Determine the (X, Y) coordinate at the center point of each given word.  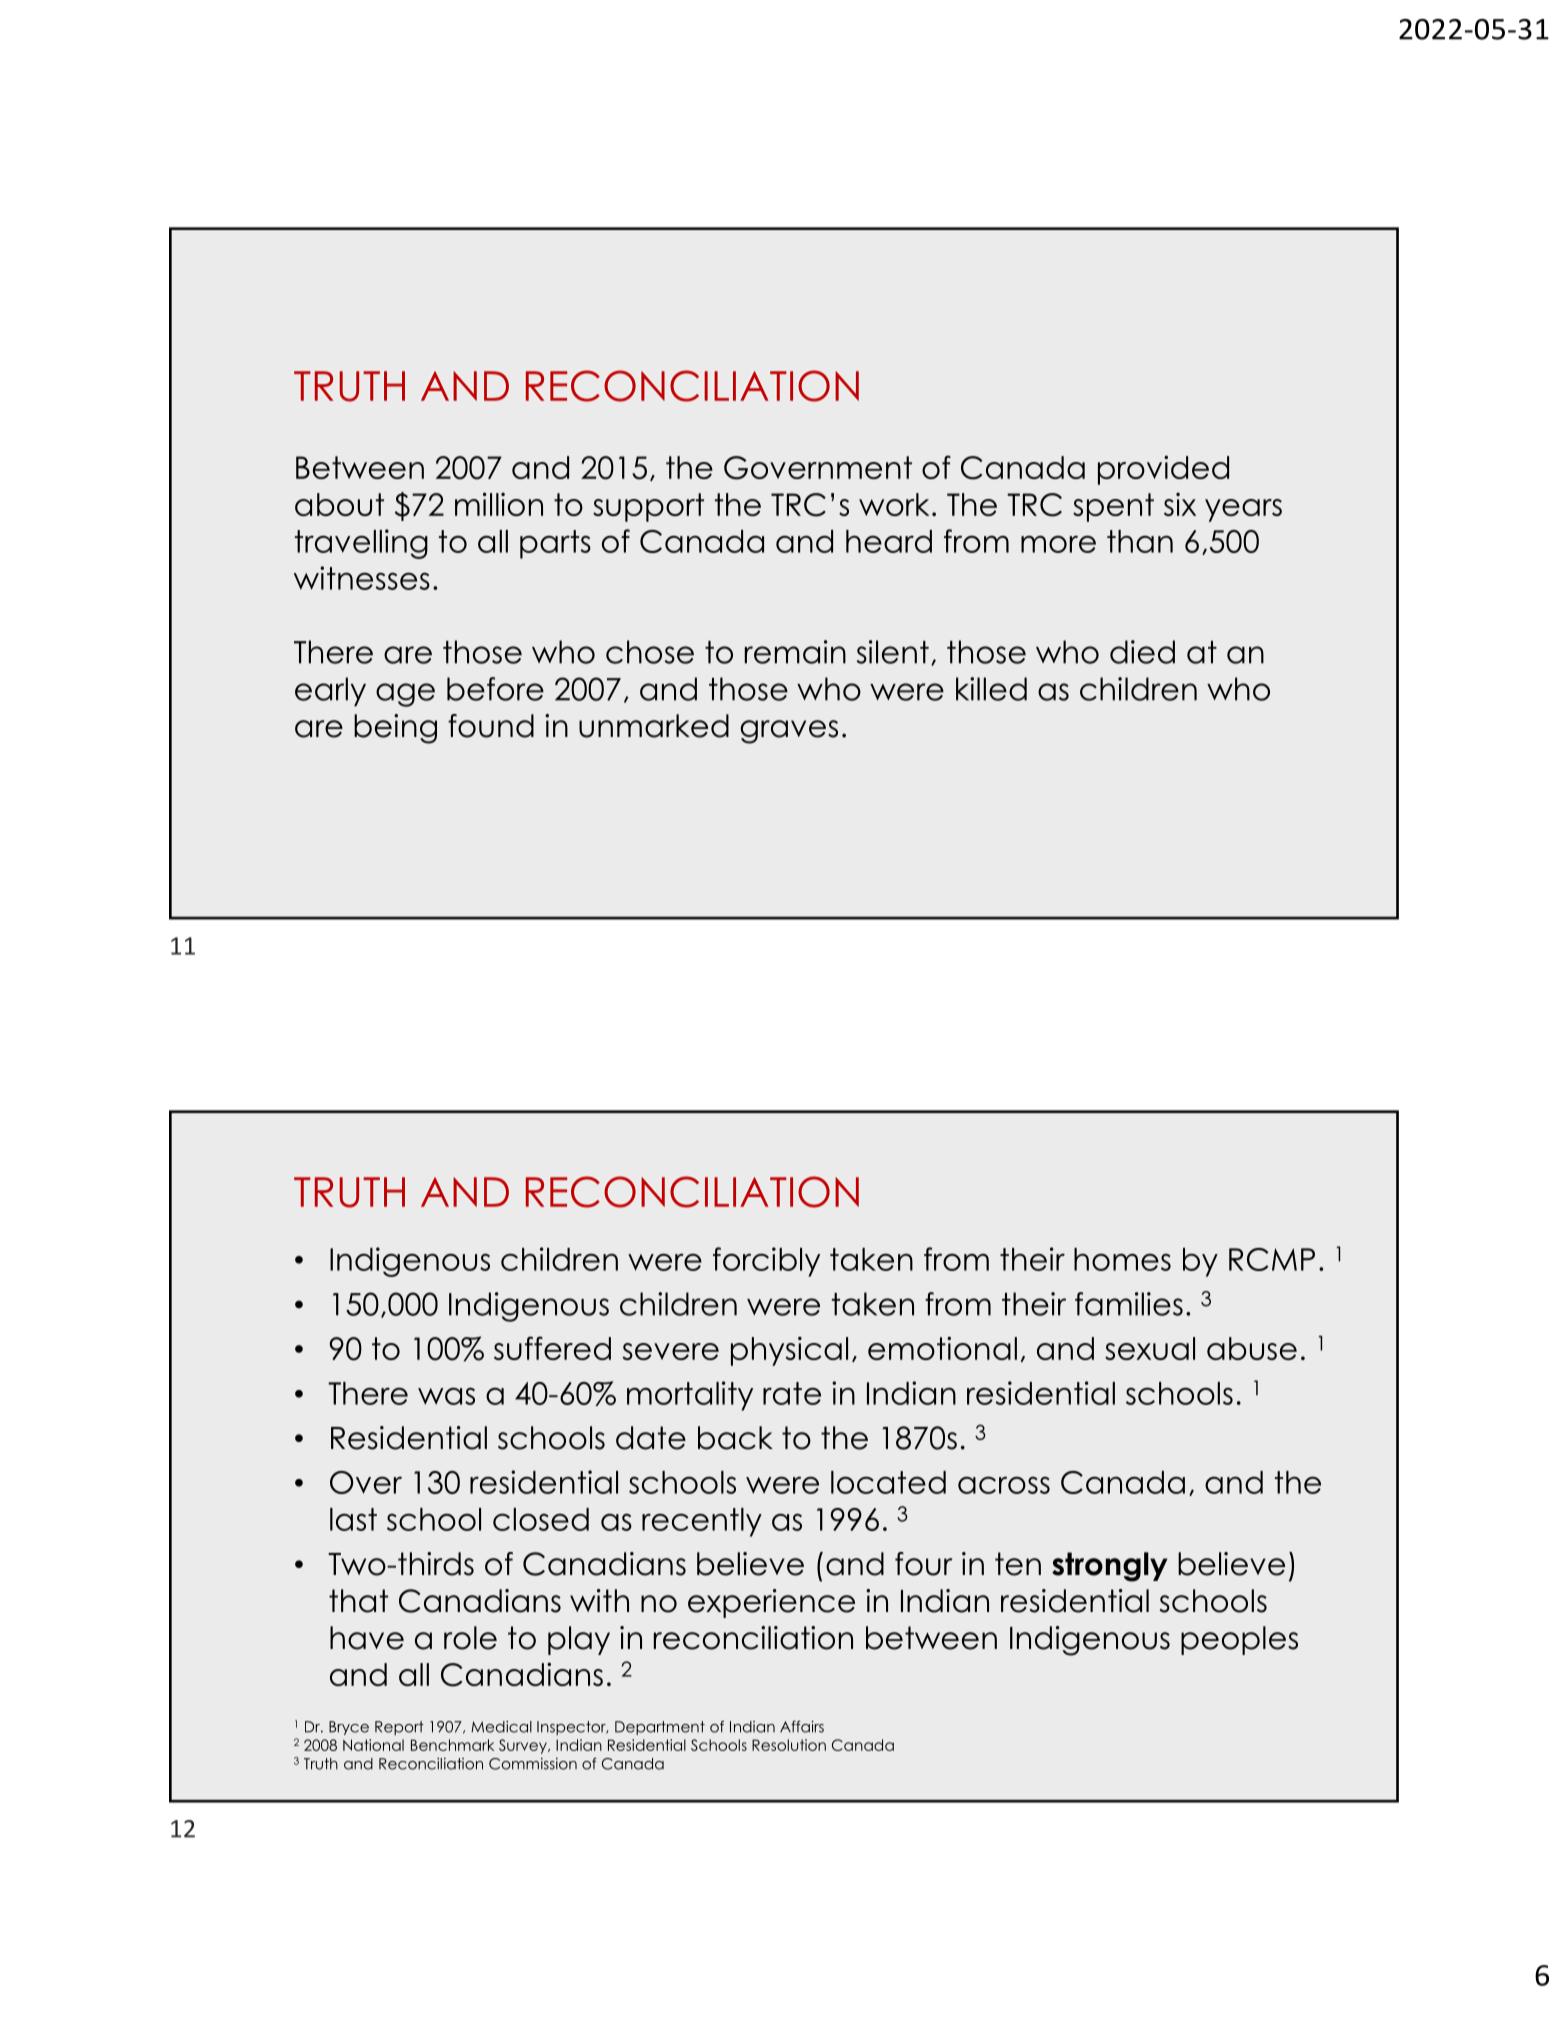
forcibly (766, 1262)
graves (789, 732)
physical (789, 1351)
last (353, 1519)
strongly (1109, 1567)
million (499, 504)
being (395, 729)
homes (1122, 1259)
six (1180, 504)
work (894, 504)
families (1129, 1304)
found (491, 726)
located (888, 1482)
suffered (552, 1348)
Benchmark (452, 1745)
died (1142, 652)
